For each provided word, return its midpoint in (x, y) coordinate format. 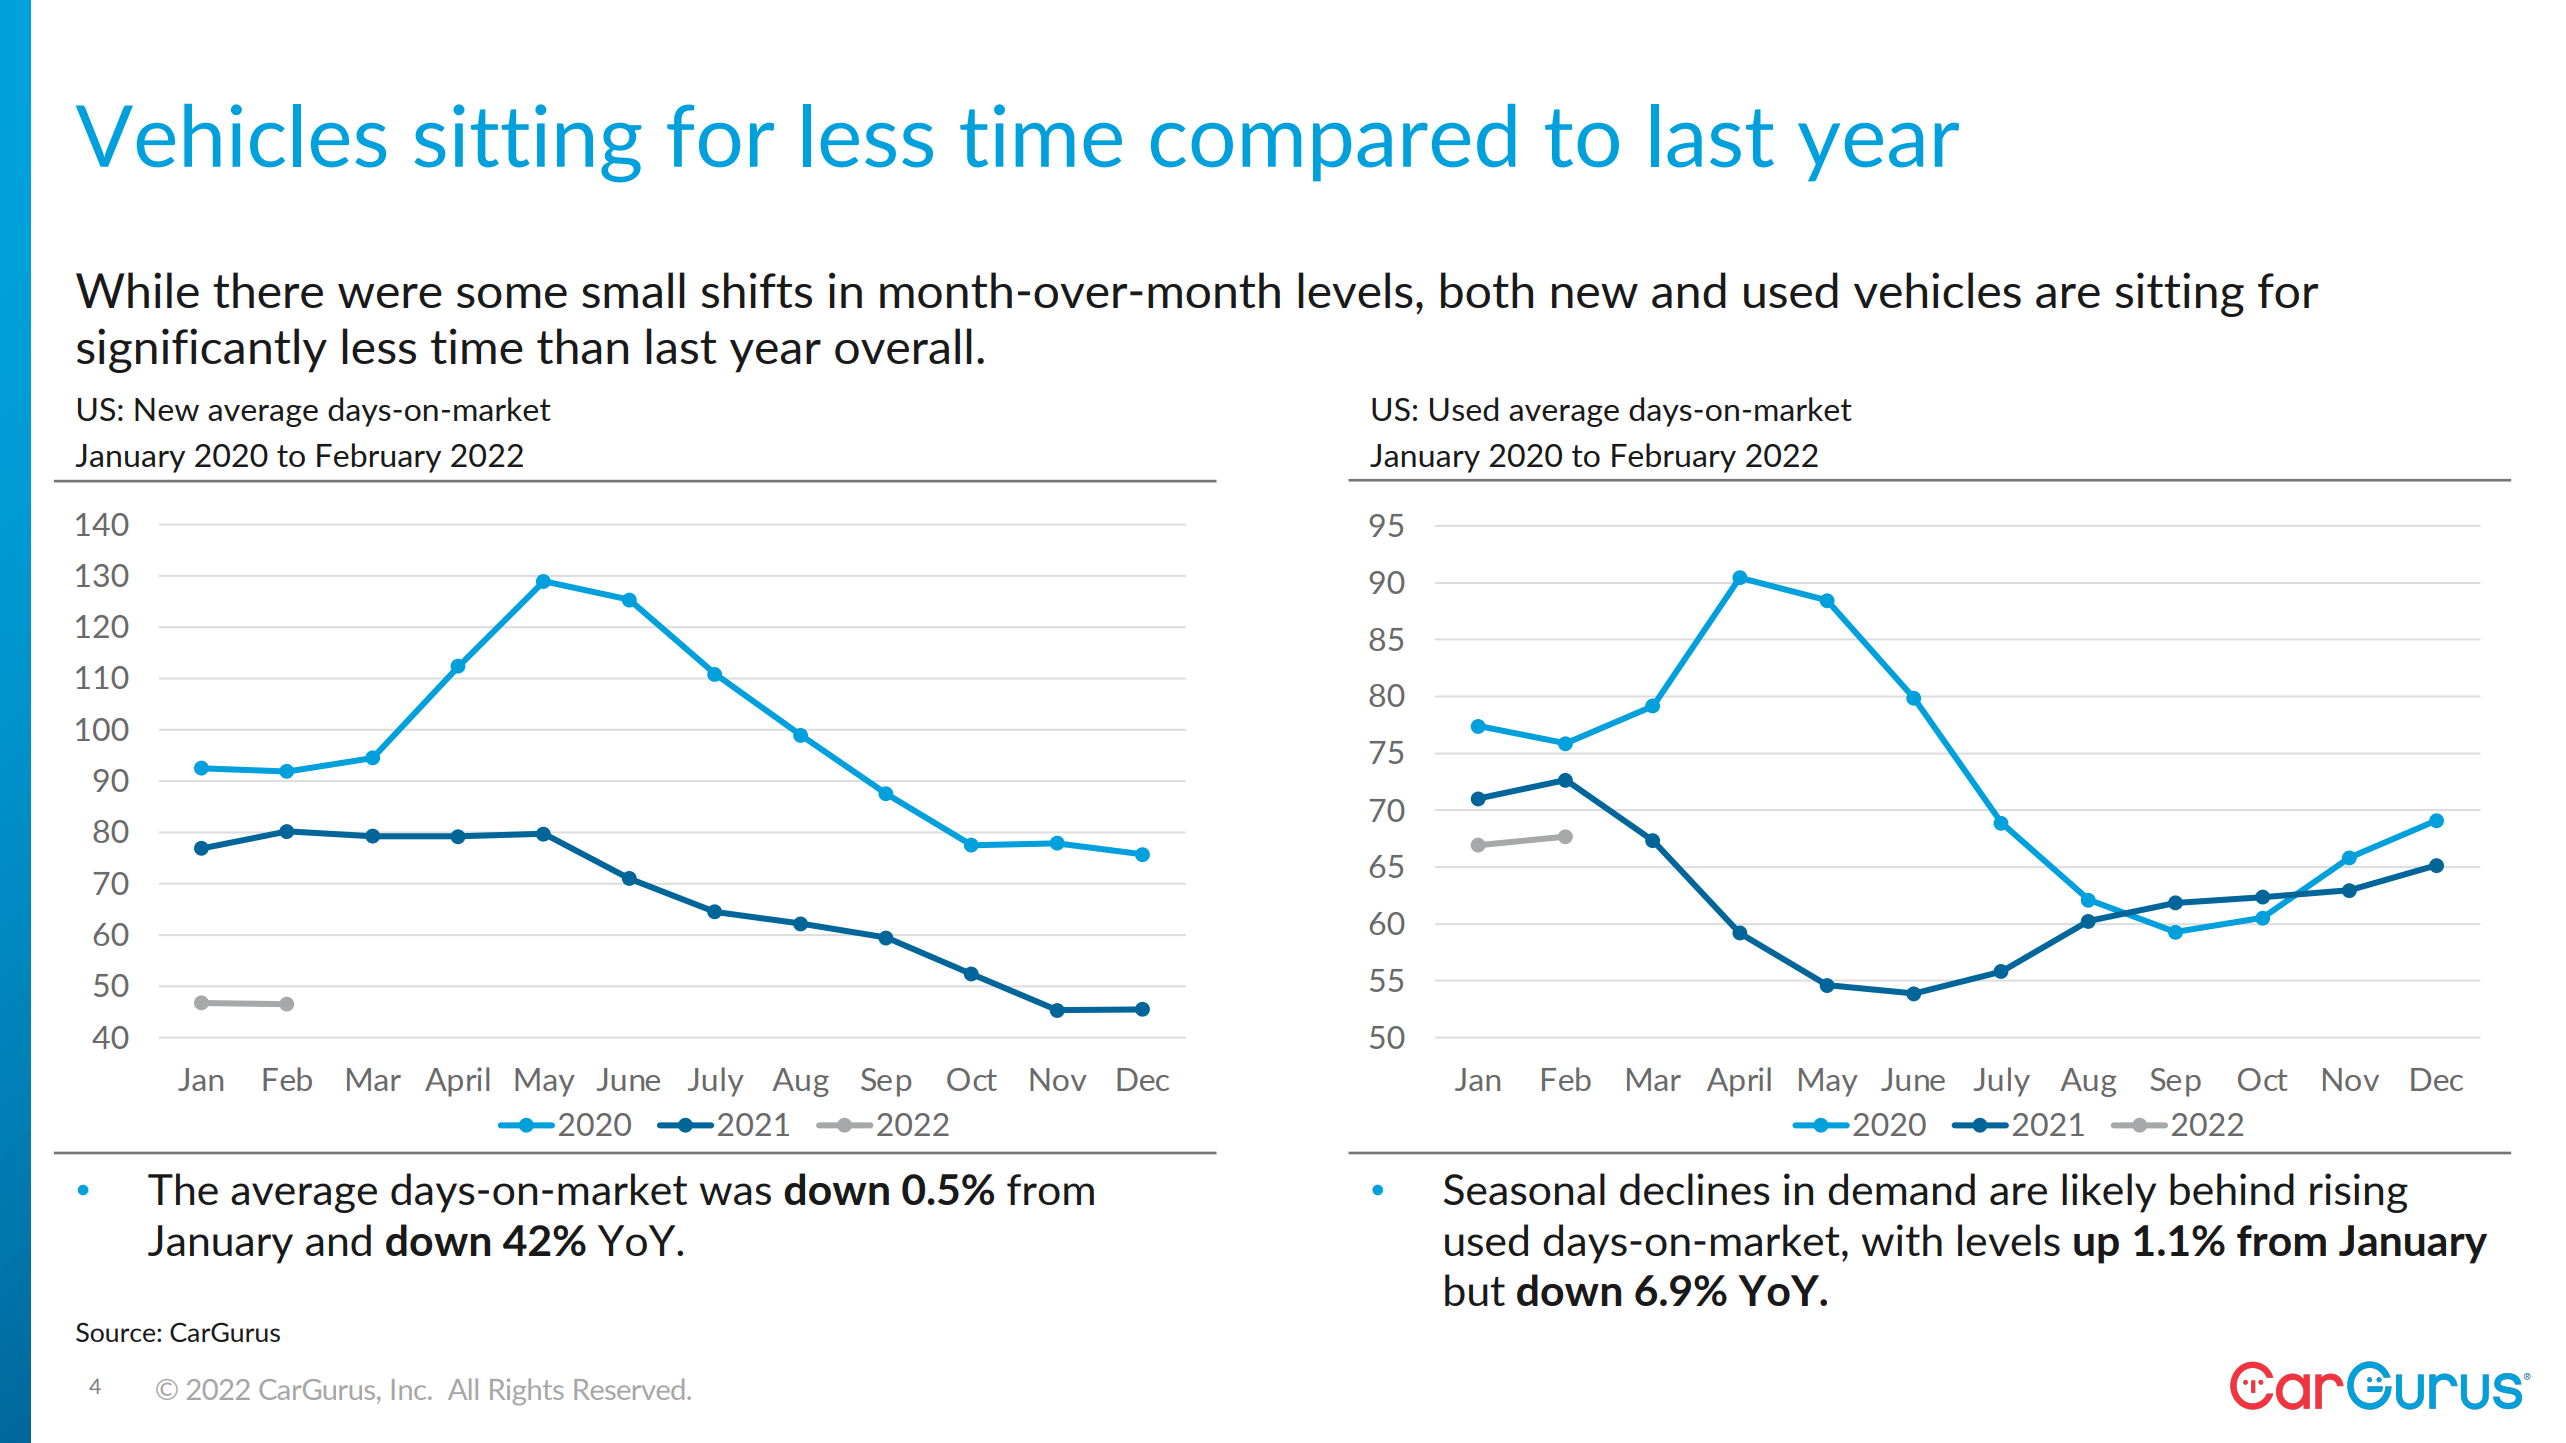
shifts (757, 290)
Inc (410, 1389)
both (1487, 290)
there (268, 290)
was (735, 1194)
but (1475, 1290)
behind (2232, 1189)
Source (117, 1332)
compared (1333, 143)
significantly (202, 350)
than (582, 346)
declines (1695, 1189)
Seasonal (1524, 1189)
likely (2109, 1193)
